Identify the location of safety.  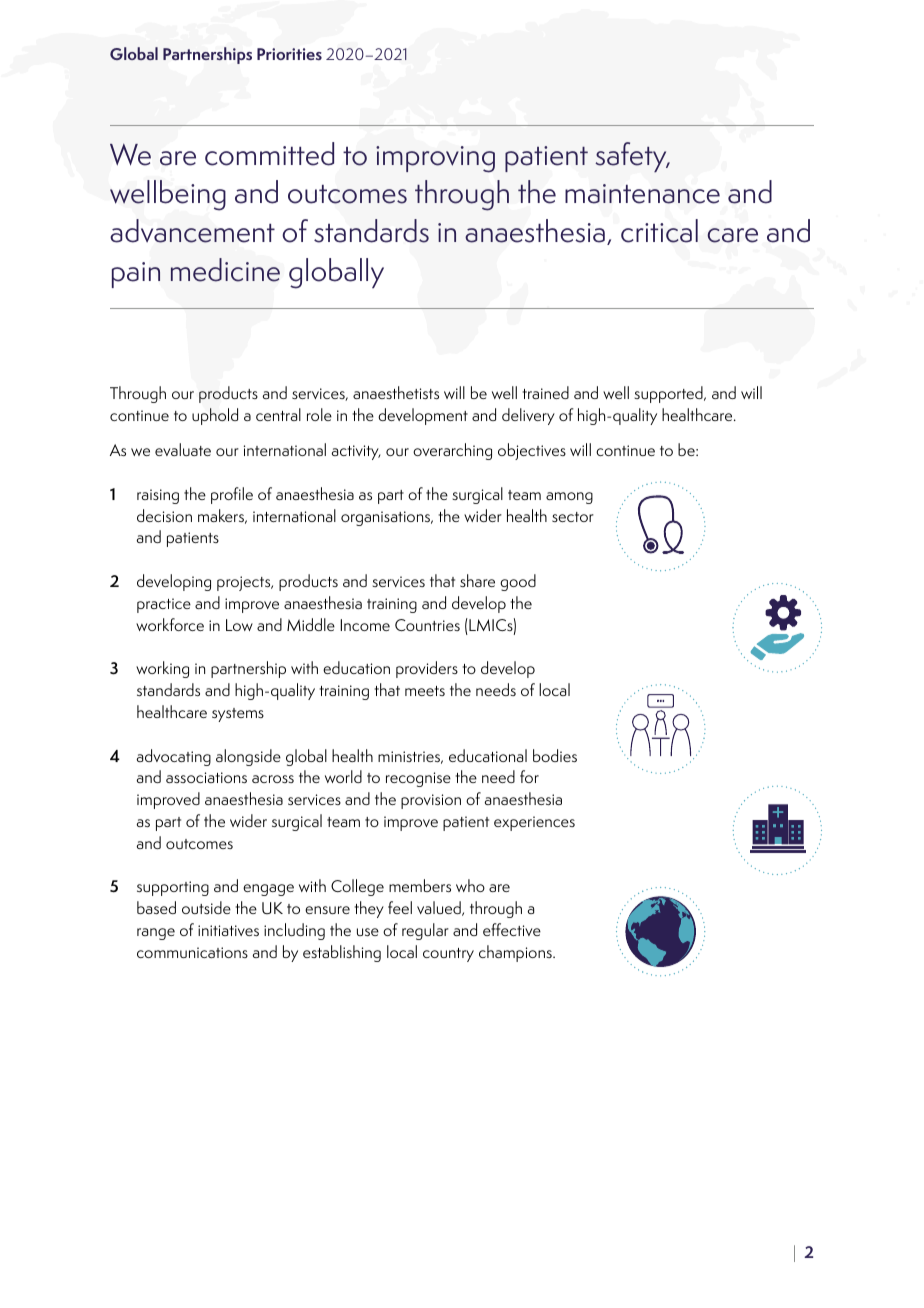
(632, 157).
